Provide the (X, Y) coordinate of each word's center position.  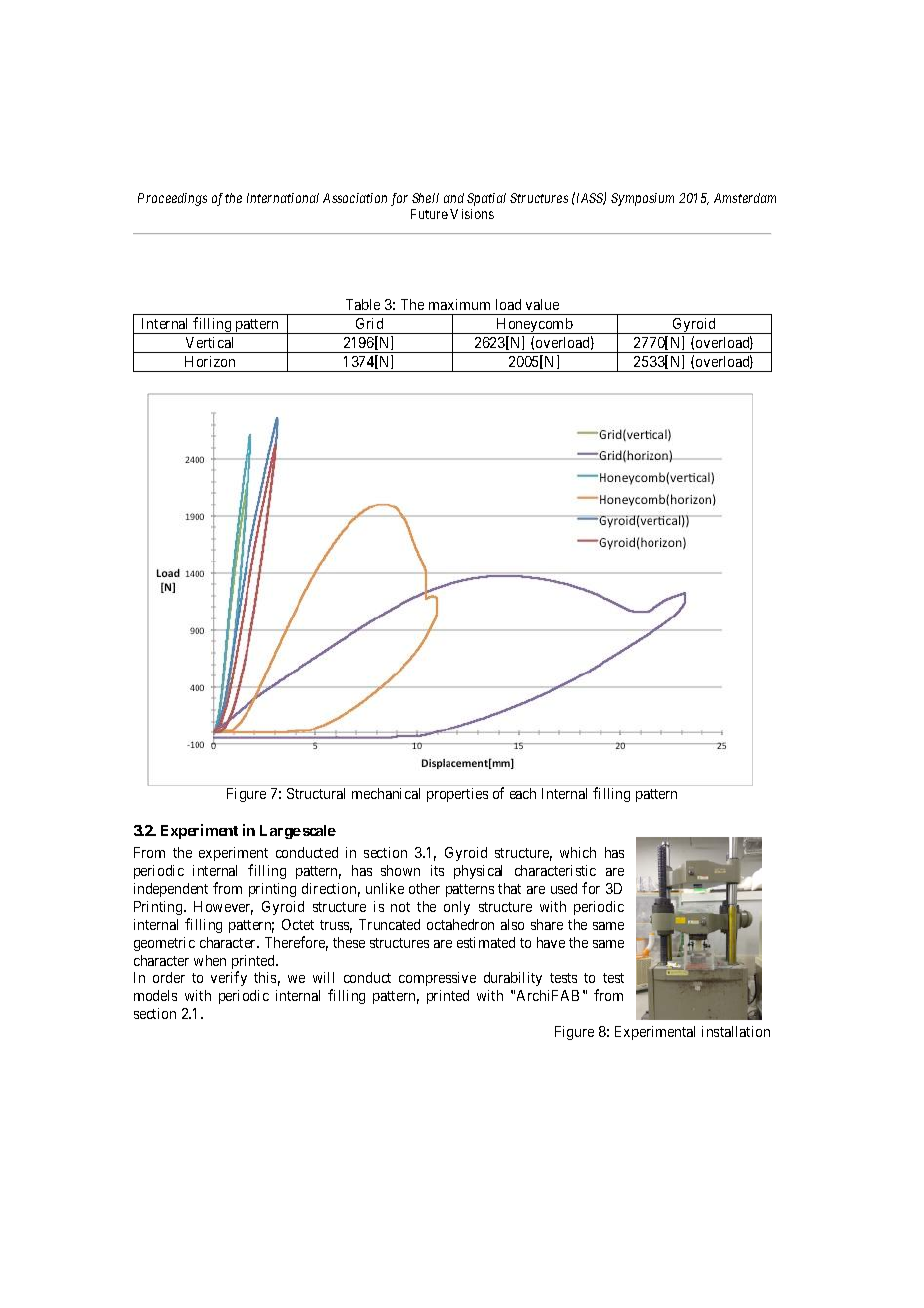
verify (229, 978)
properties (457, 795)
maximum (459, 304)
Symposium (642, 199)
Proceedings (172, 199)
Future (429, 214)
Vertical (209, 342)
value (542, 304)
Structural (316, 793)
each (523, 793)
